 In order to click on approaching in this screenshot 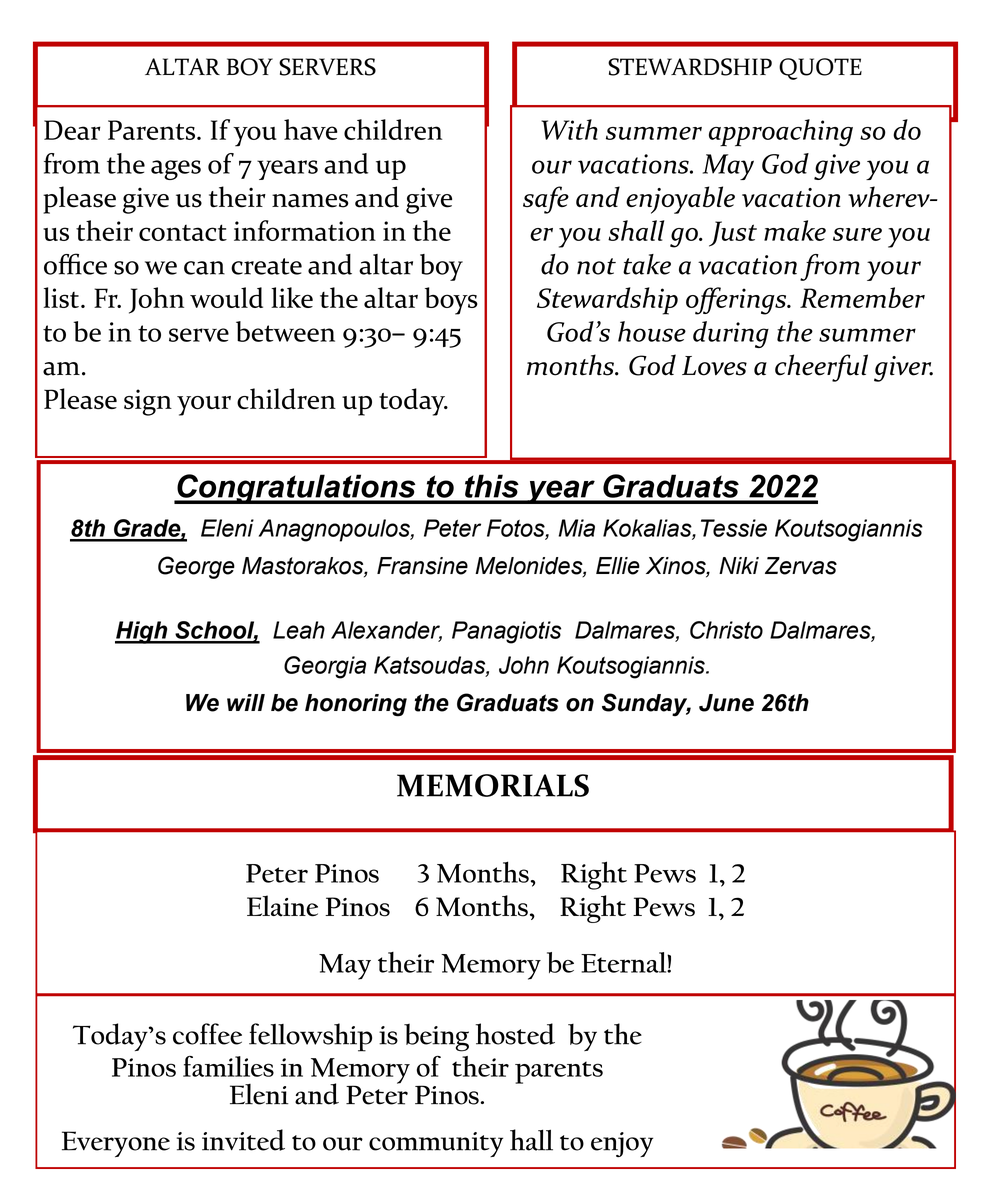, I will do `click(781, 133)`.
